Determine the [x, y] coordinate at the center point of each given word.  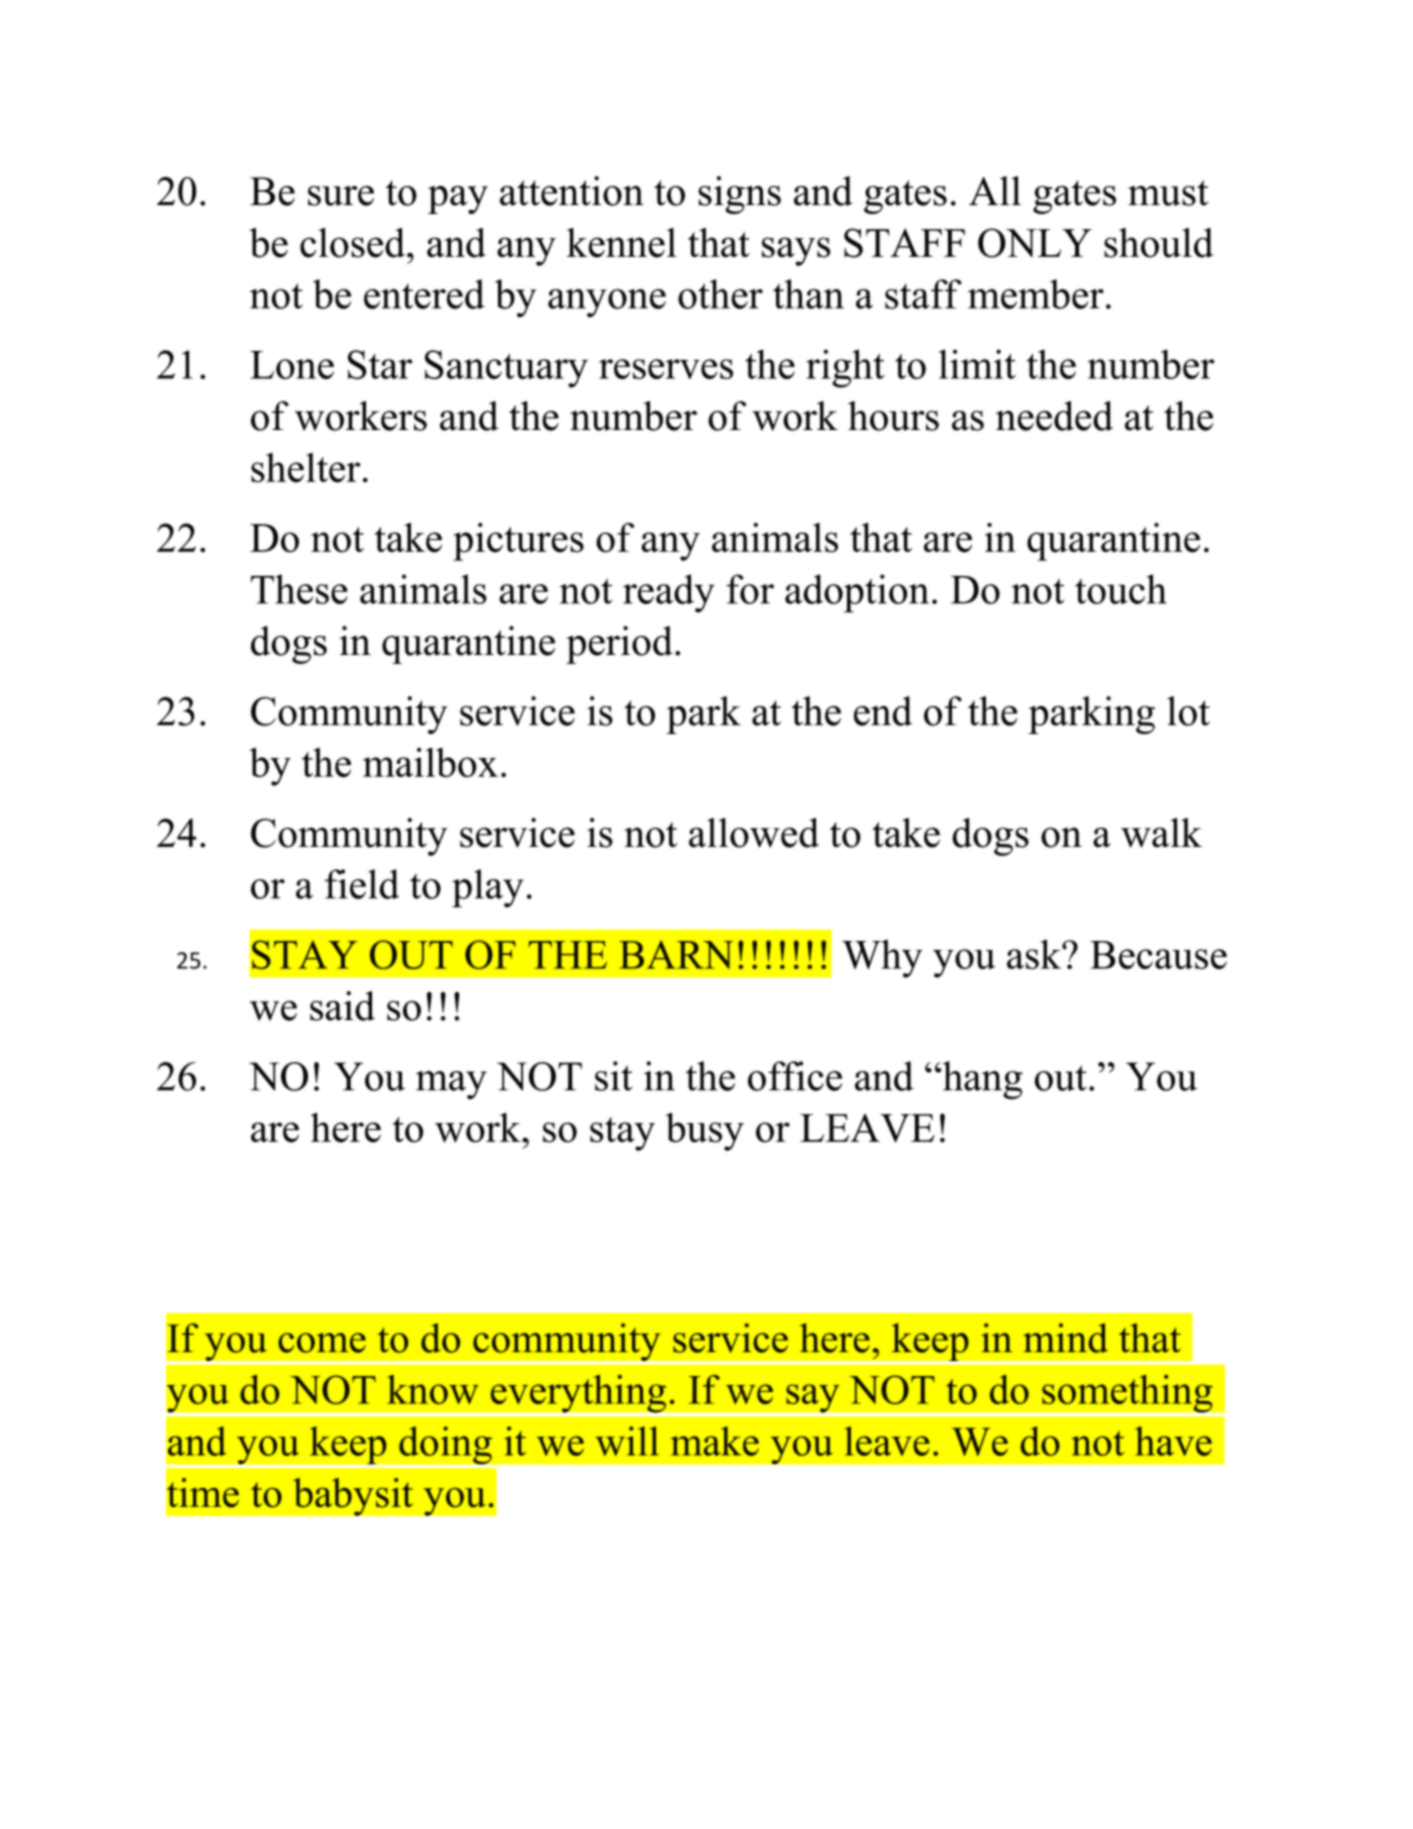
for [750, 589]
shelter [306, 468]
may [451, 1085]
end [883, 711]
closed [354, 243]
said [342, 1006]
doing [445, 1446]
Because [1158, 955]
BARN [676, 954]
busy [705, 1132]
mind [1065, 1338]
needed [1054, 416]
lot [1188, 711]
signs [739, 195]
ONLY [1035, 243]
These [299, 589]
